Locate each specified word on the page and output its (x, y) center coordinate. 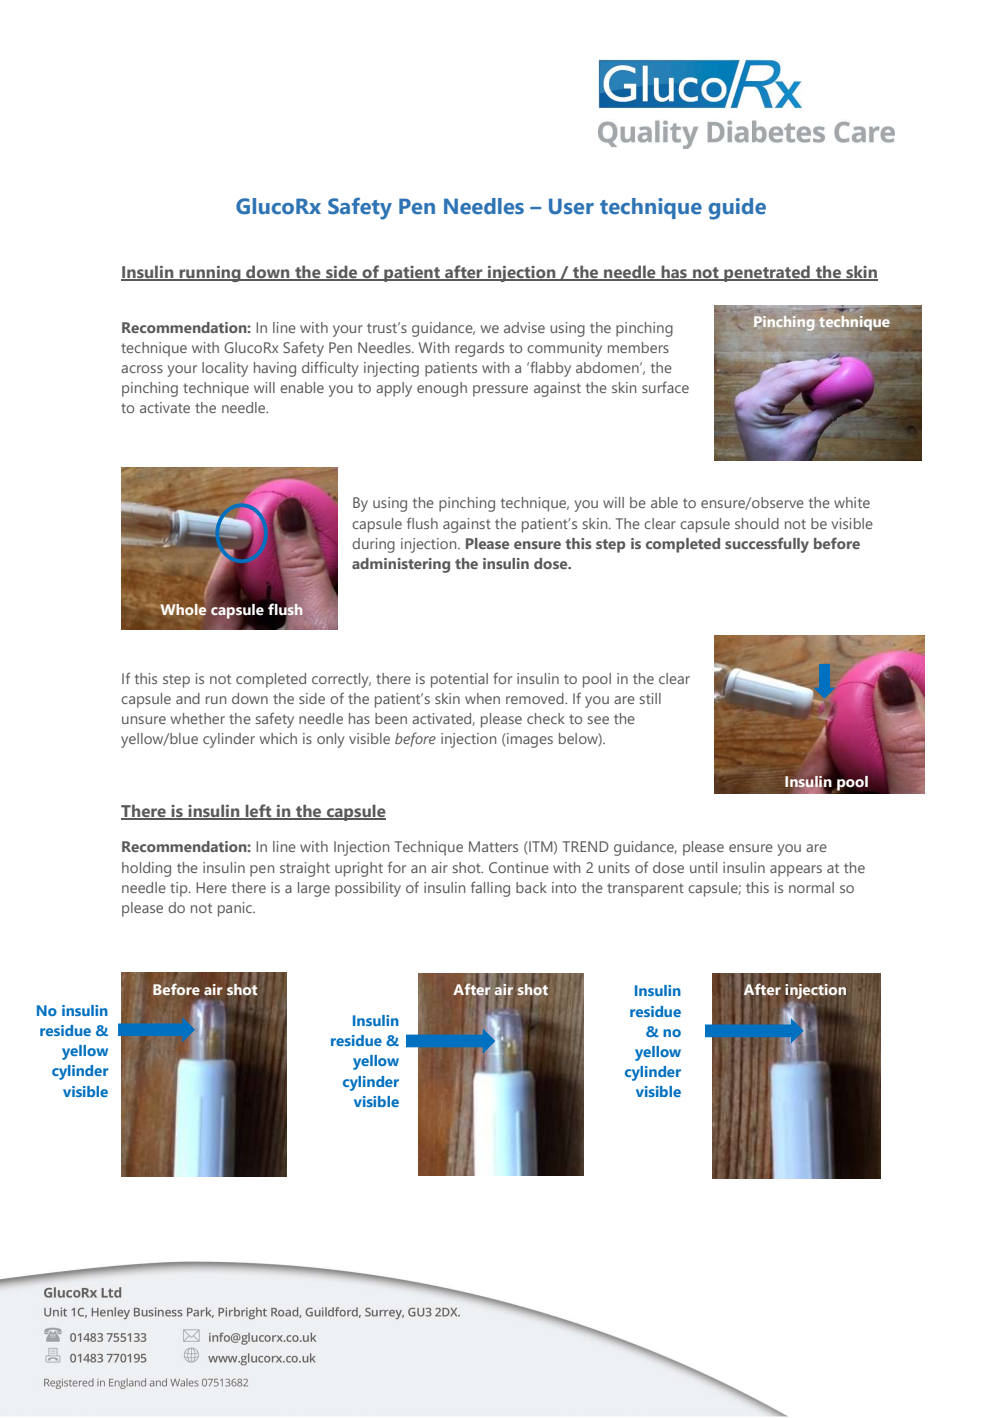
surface (665, 387)
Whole (183, 610)
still (650, 698)
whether (198, 718)
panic (236, 909)
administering (401, 565)
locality (225, 369)
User (571, 206)
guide (737, 209)
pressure (500, 391)
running (210, 274)
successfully (767, 545)
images (529, 740)
